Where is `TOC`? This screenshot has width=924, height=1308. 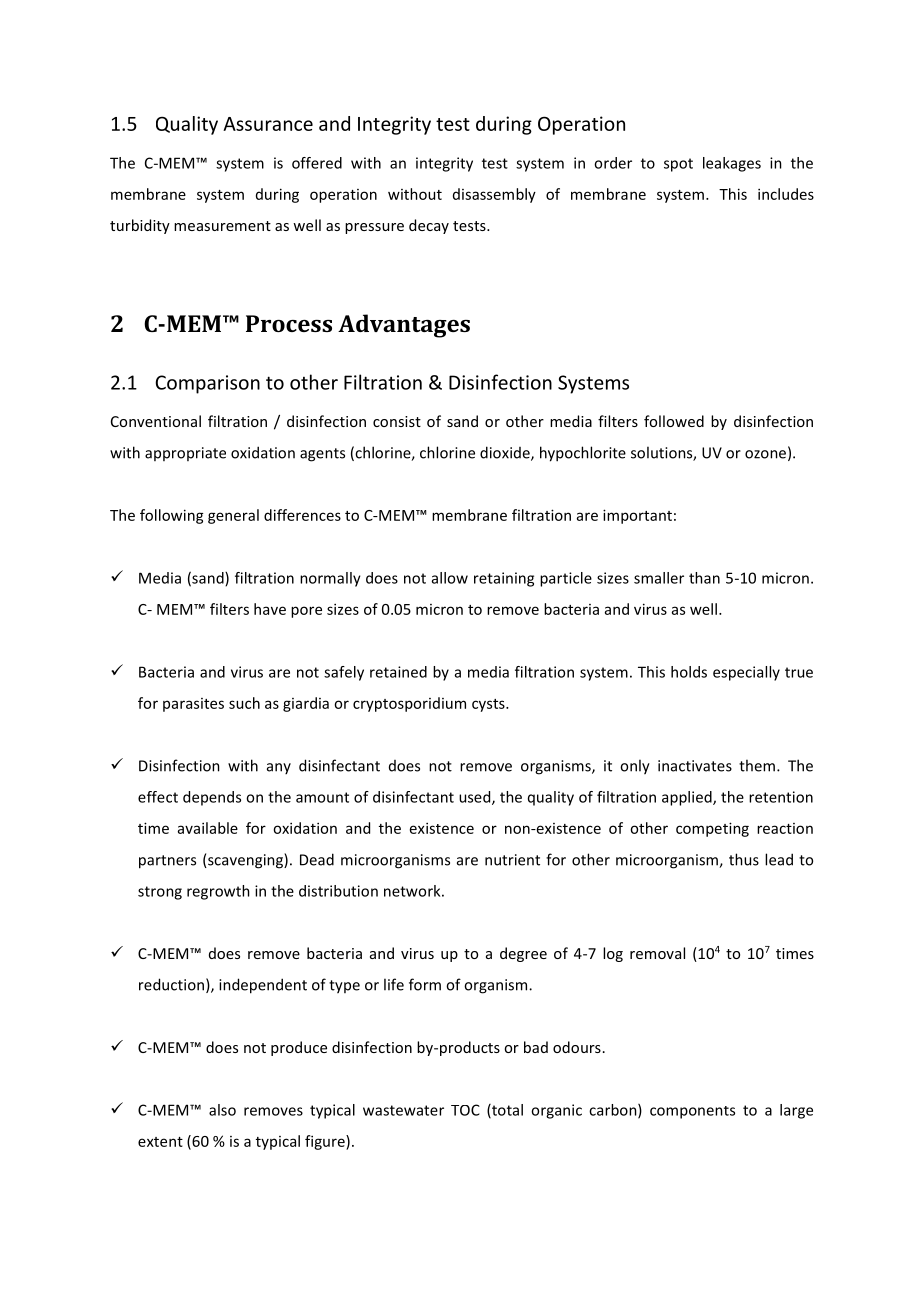
TOC is located at coordinates (465, 1110).
